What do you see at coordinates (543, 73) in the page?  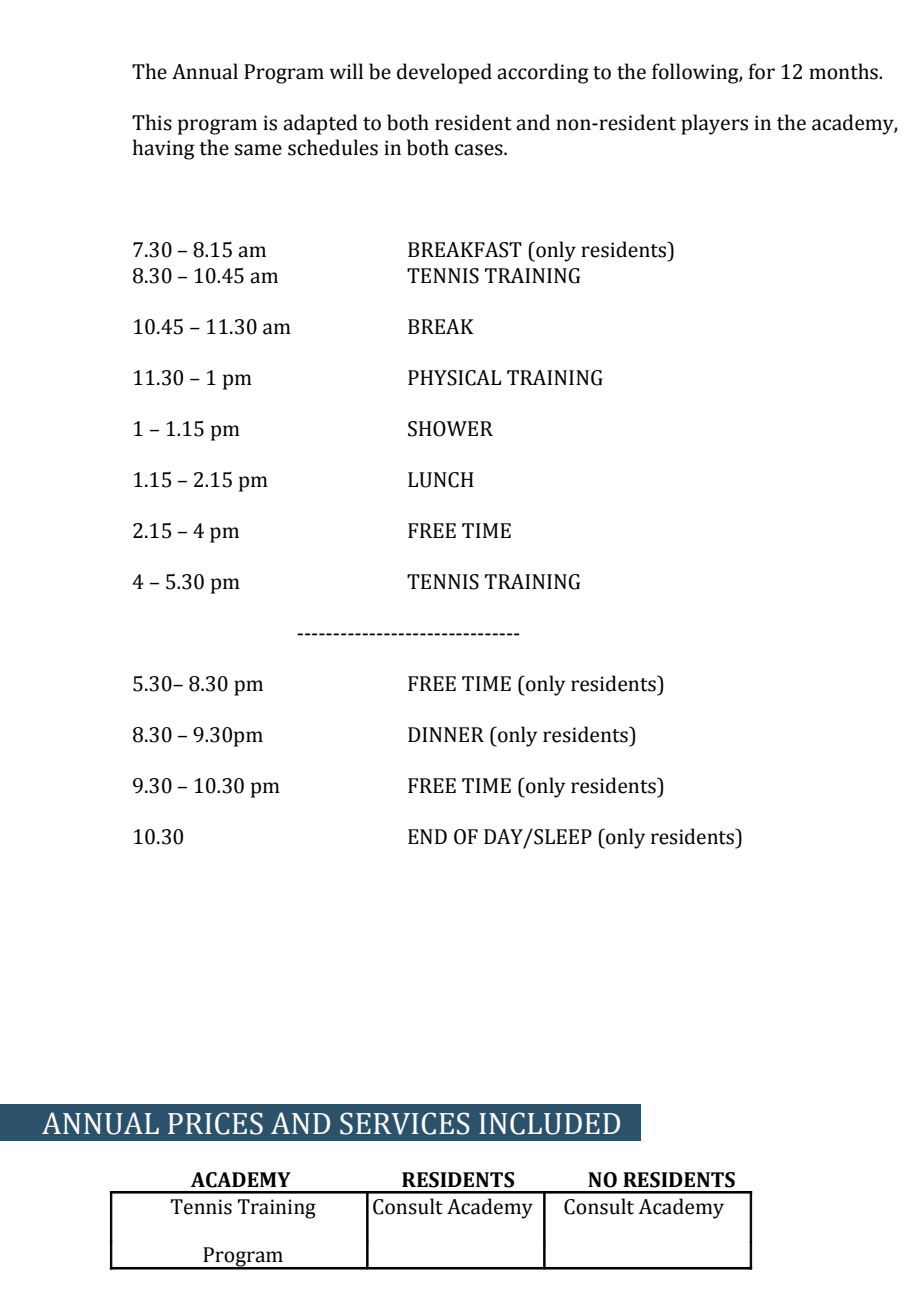 I see `according` at bounding box center [543, 73].
